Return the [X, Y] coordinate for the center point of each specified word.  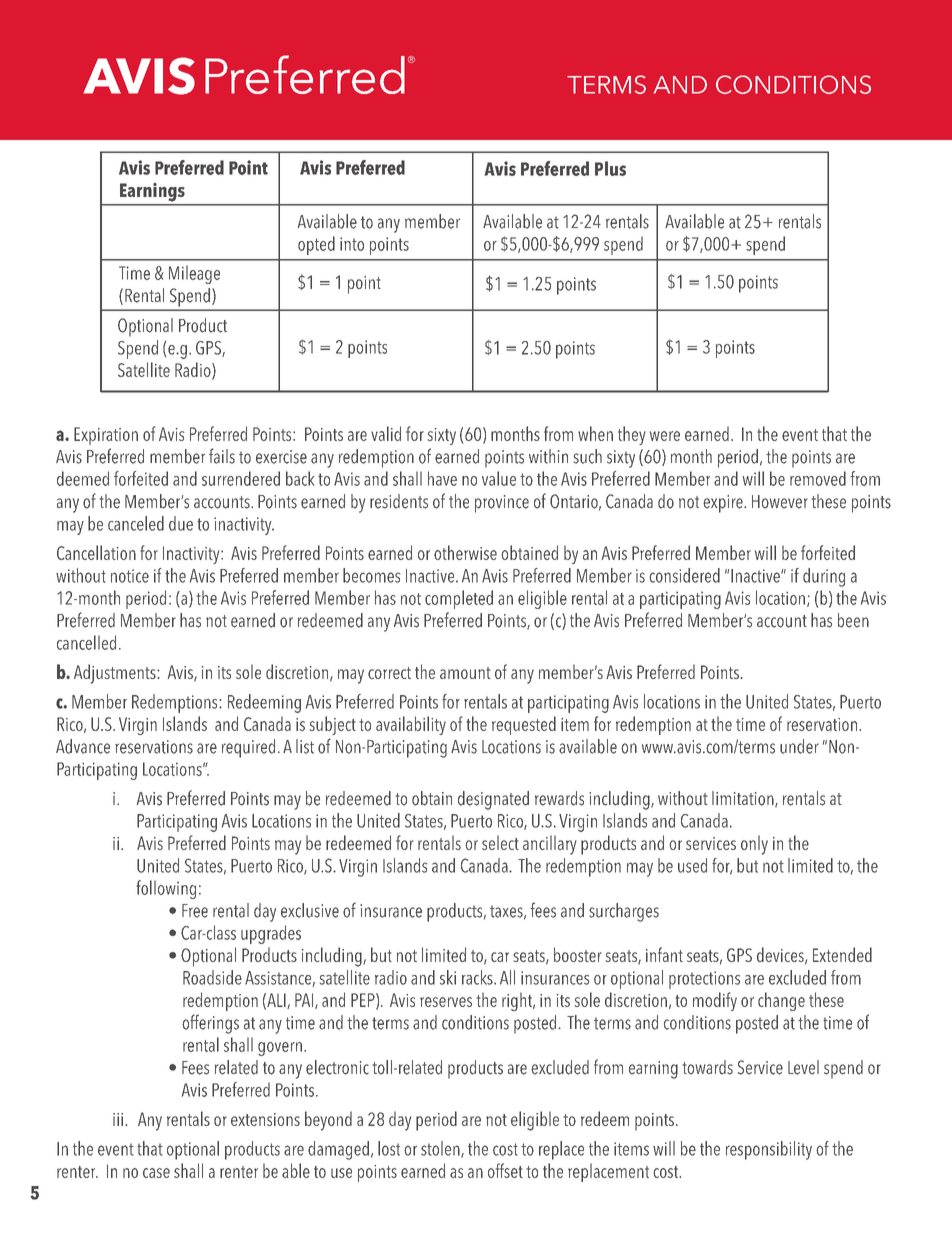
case [156, 1173]
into [352, 244]
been [853, 620]
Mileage [194, 274]
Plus [610, 168]
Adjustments [116, 674]
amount [465, 673]
